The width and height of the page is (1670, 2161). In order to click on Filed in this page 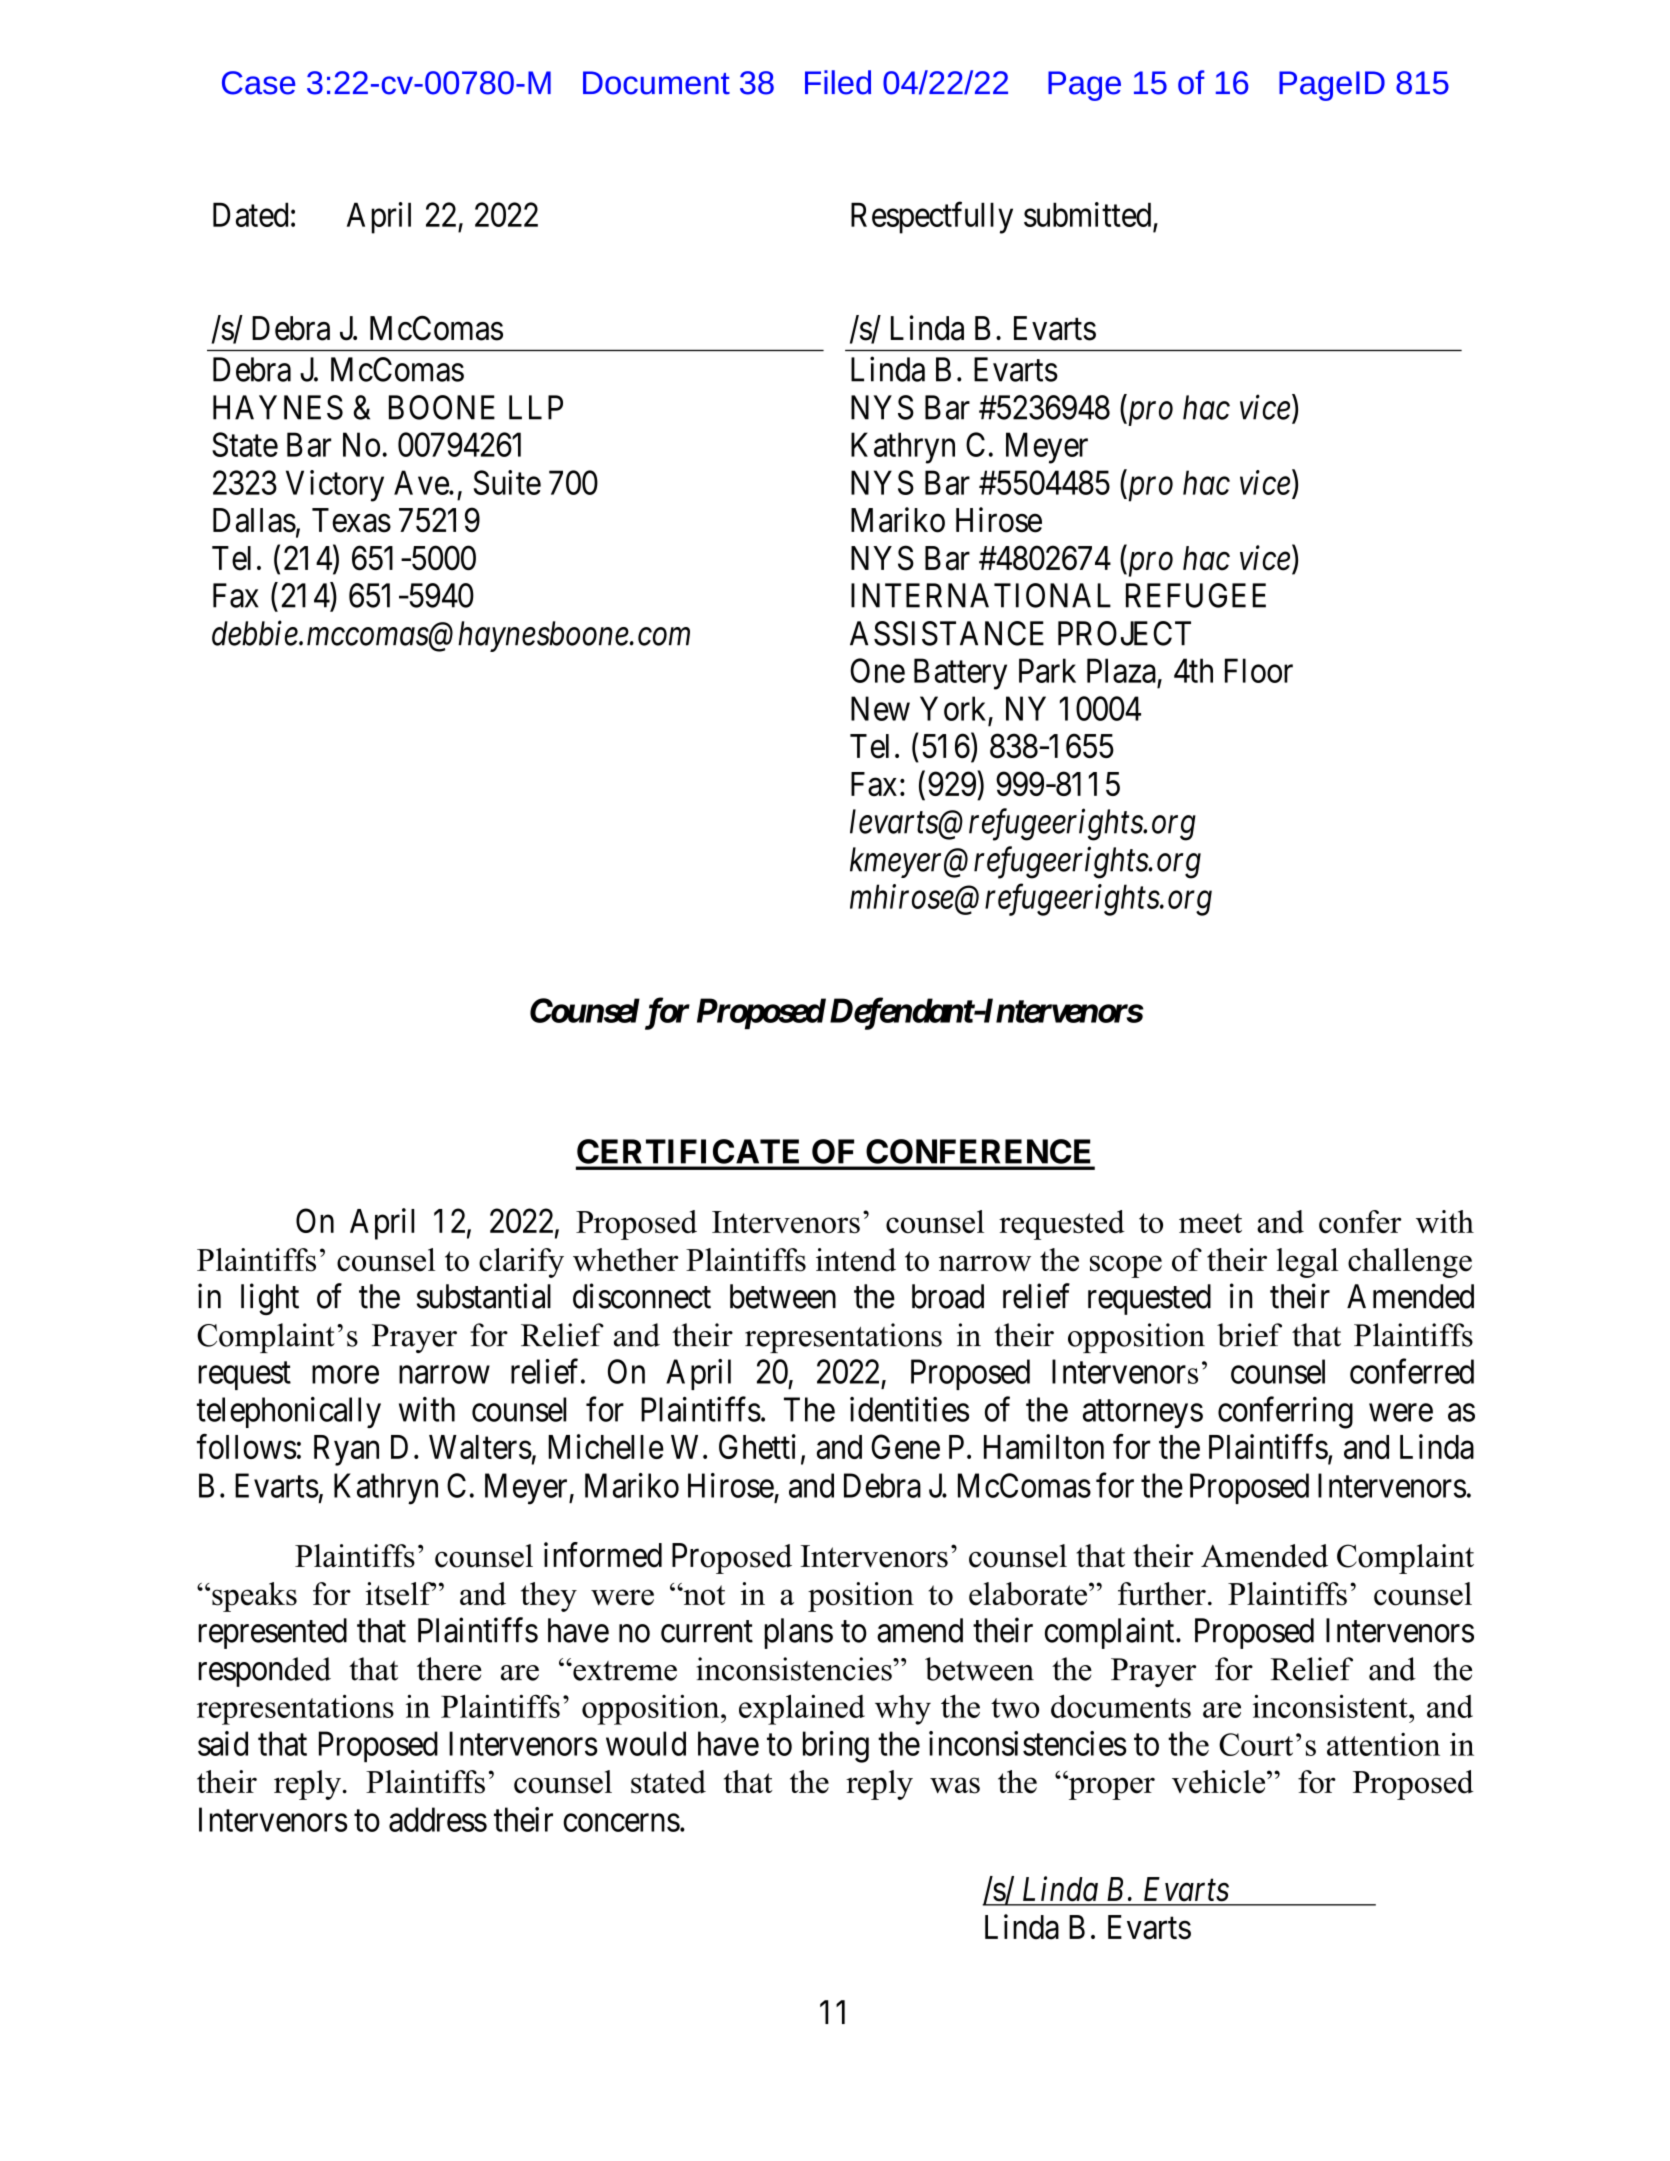, I will do `click(838, 82)`.
